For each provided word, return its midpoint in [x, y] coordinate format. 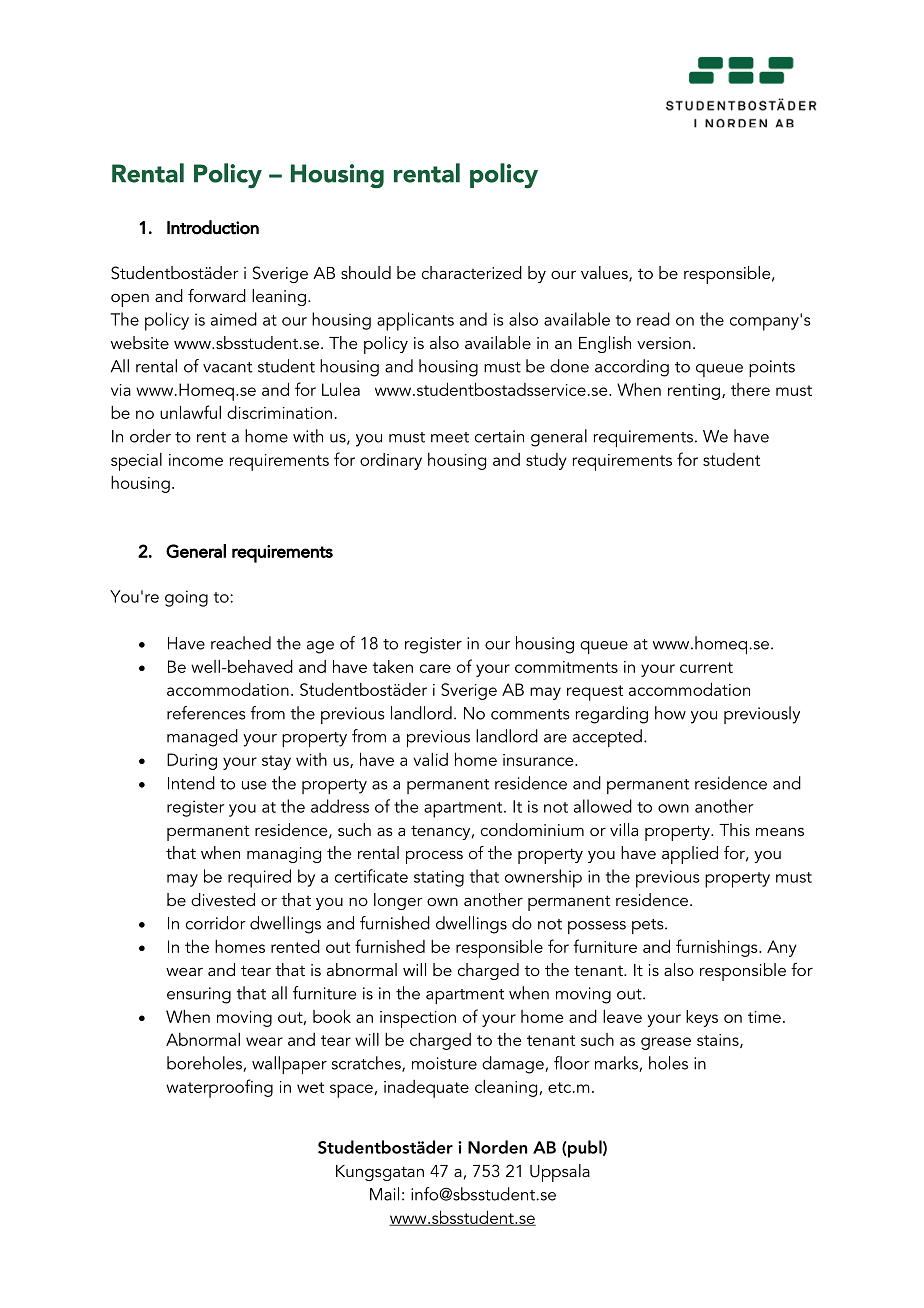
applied [690, 855]
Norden [497, 1147]
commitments [566, 667]
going [186, 598]
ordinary [391, 461]
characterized [472, 272]
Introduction [213, 227]
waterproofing [219, 1088]
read [653, 319]
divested [223, 899]
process [434, 857]
